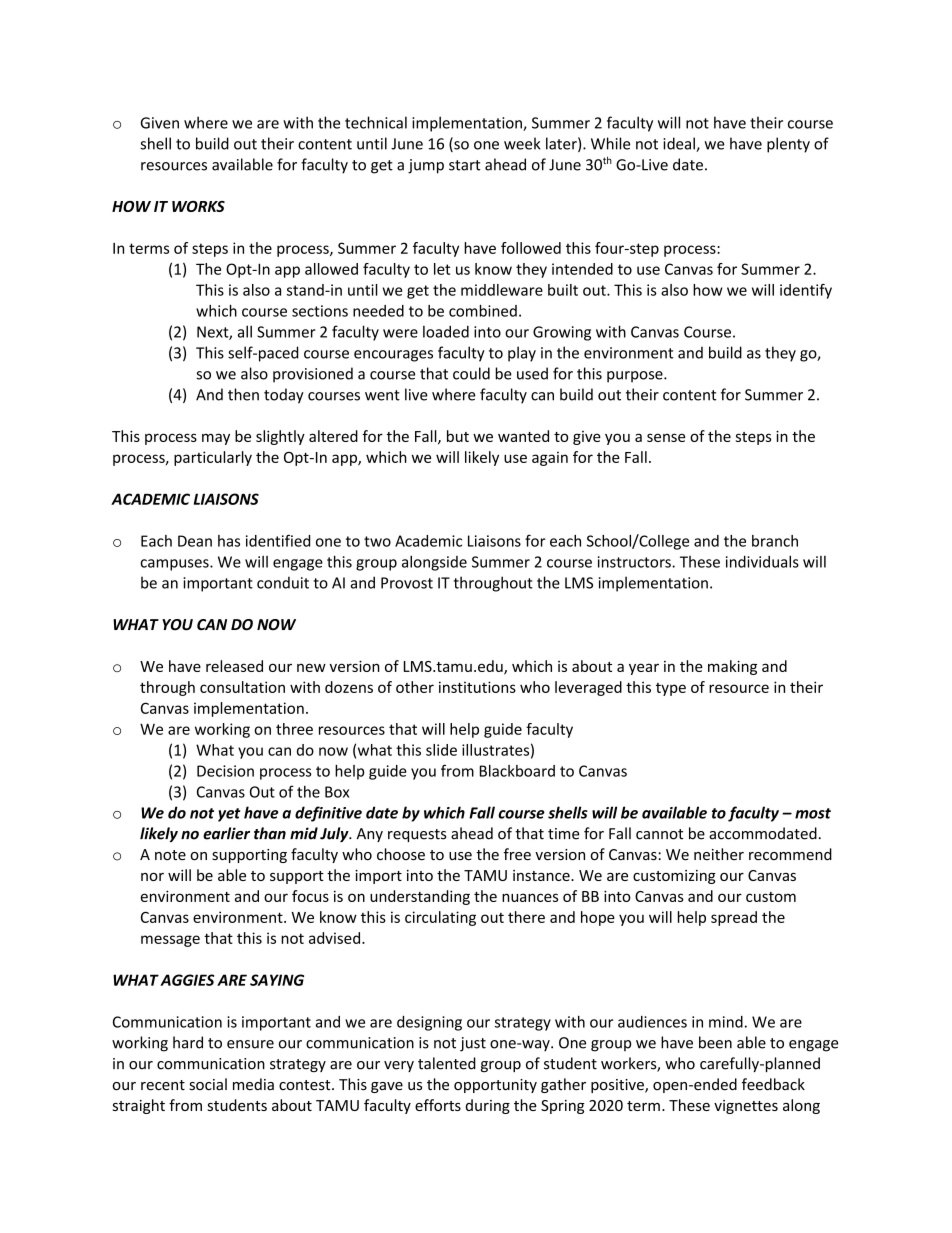 The height and width of the screenshot is (1233, 952). I want to click on social, so click(208, 1084).
